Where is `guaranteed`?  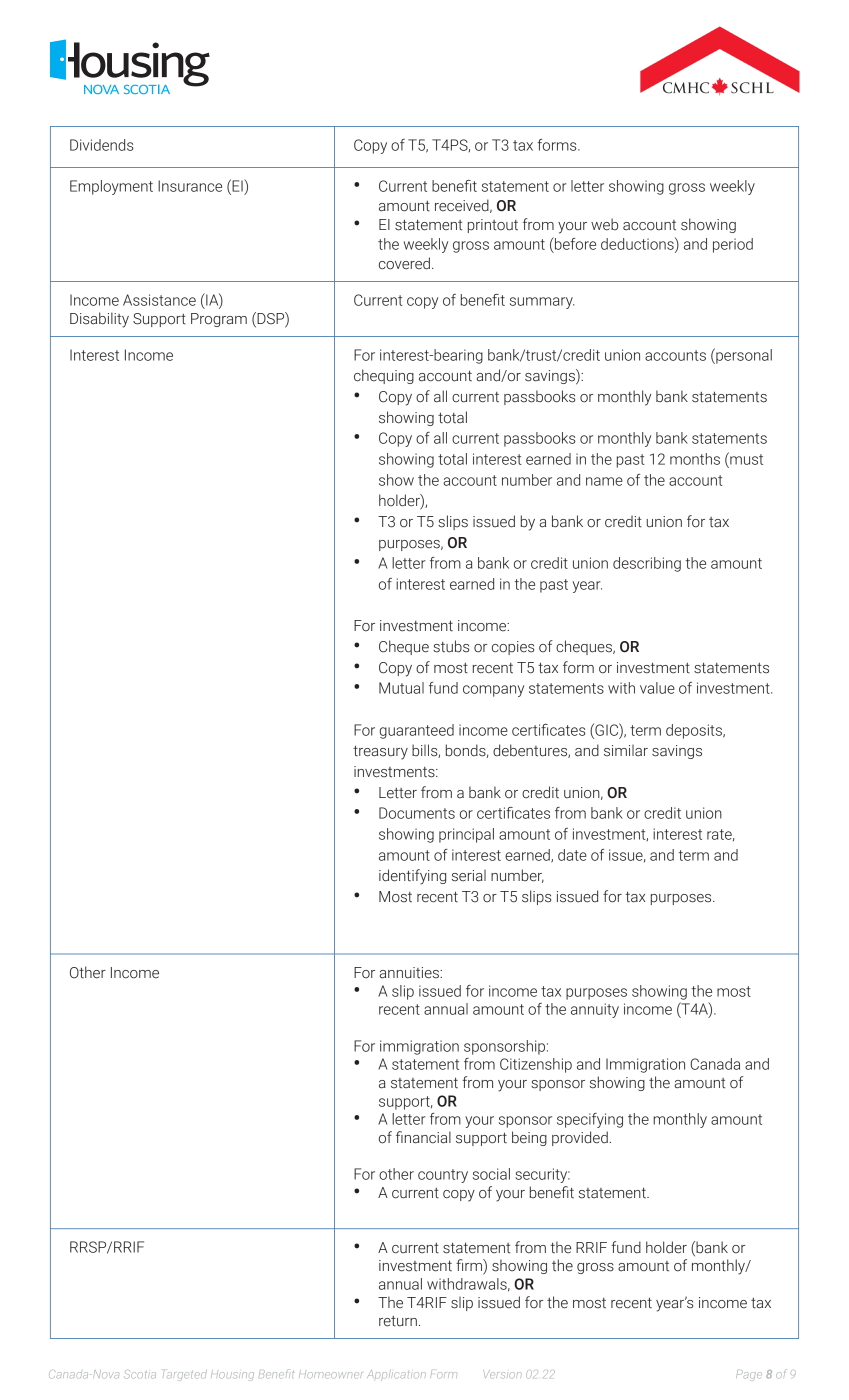
guaranteed is located at coordinates (417, 731).
